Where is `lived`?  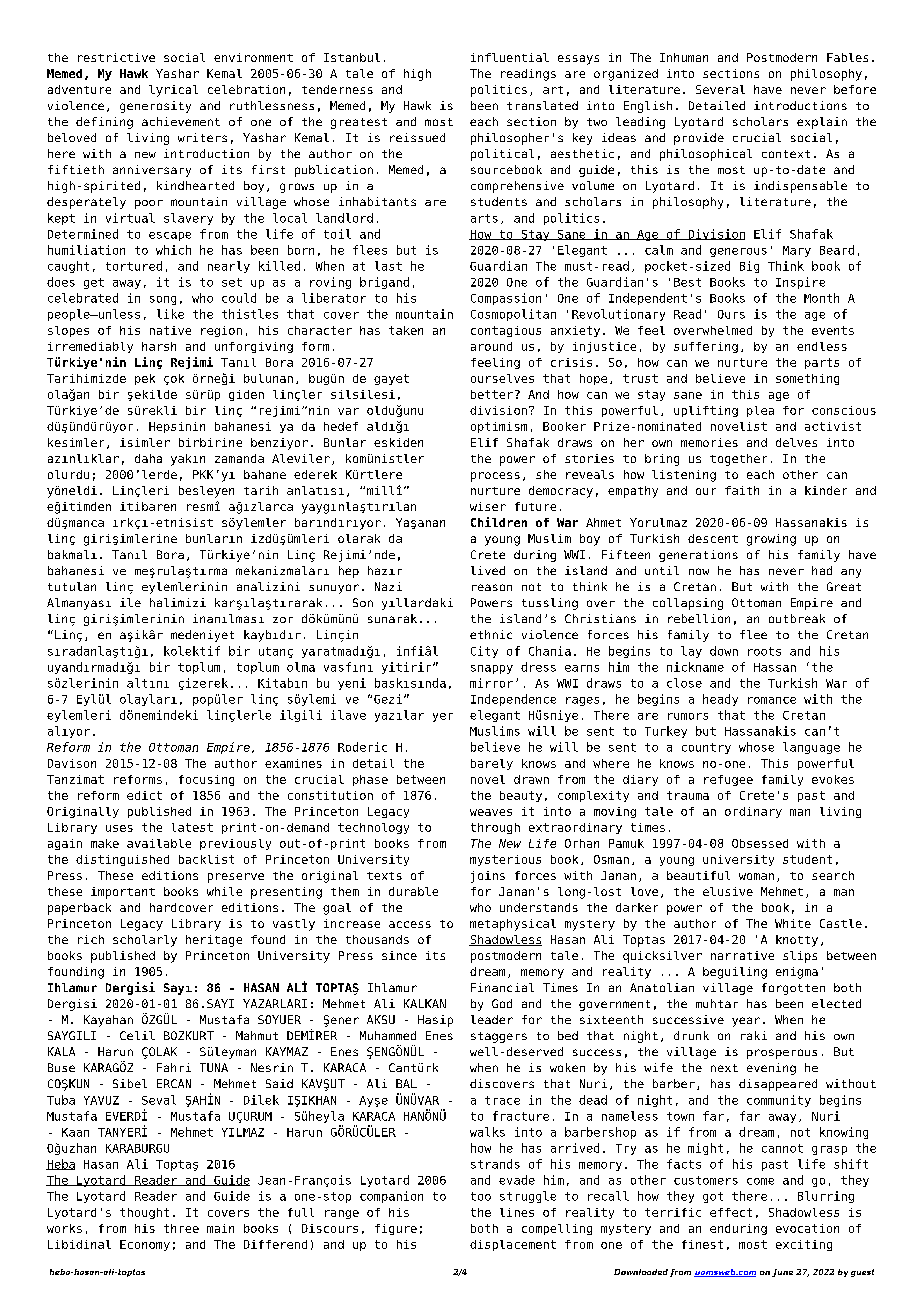 lived is located at coordinates (488, 570).
